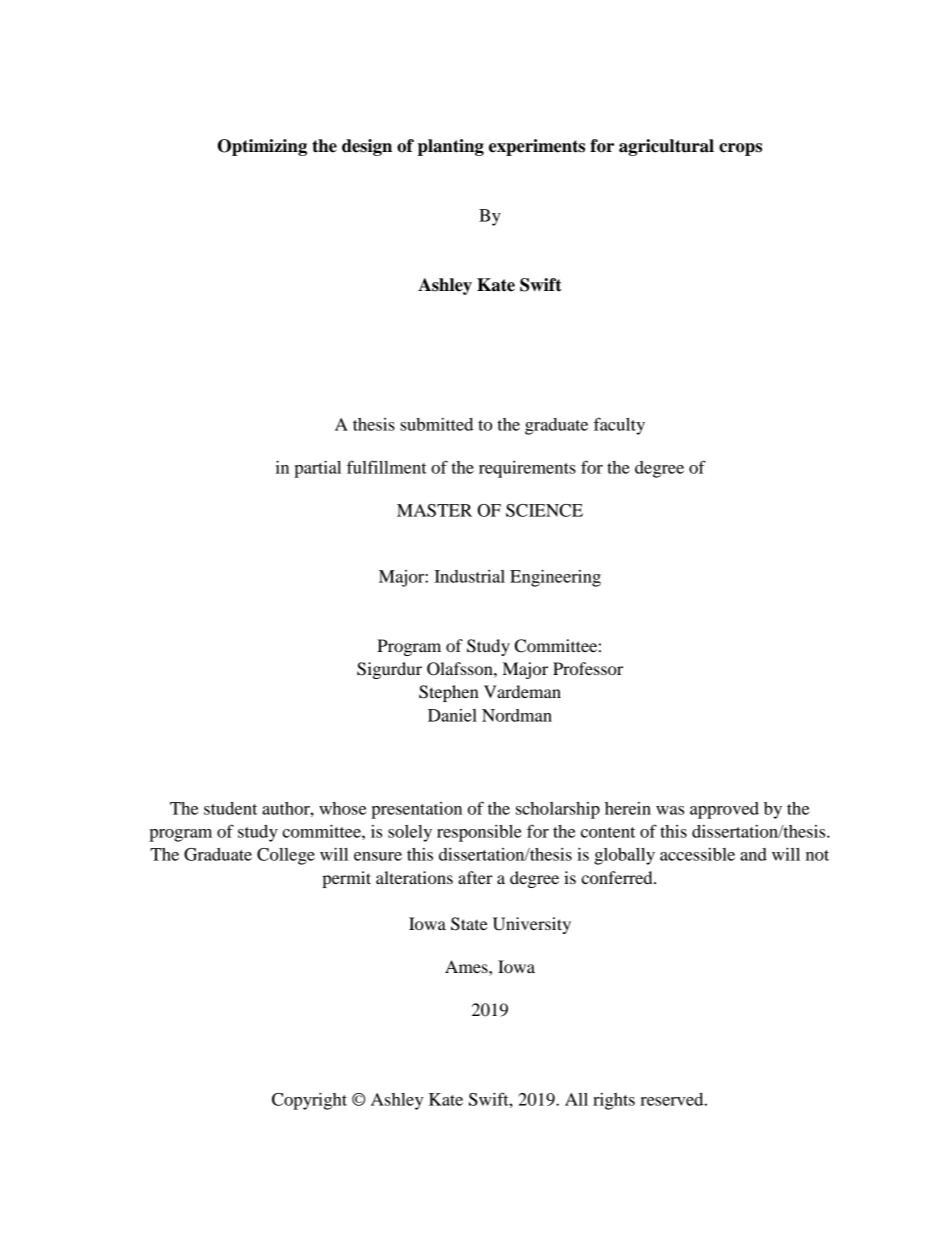 Image resolution: width=952 pixels, height=1233 pixels. Describe the element at coordinates (753, 854) in the screenshot. I see `and` at that location.
